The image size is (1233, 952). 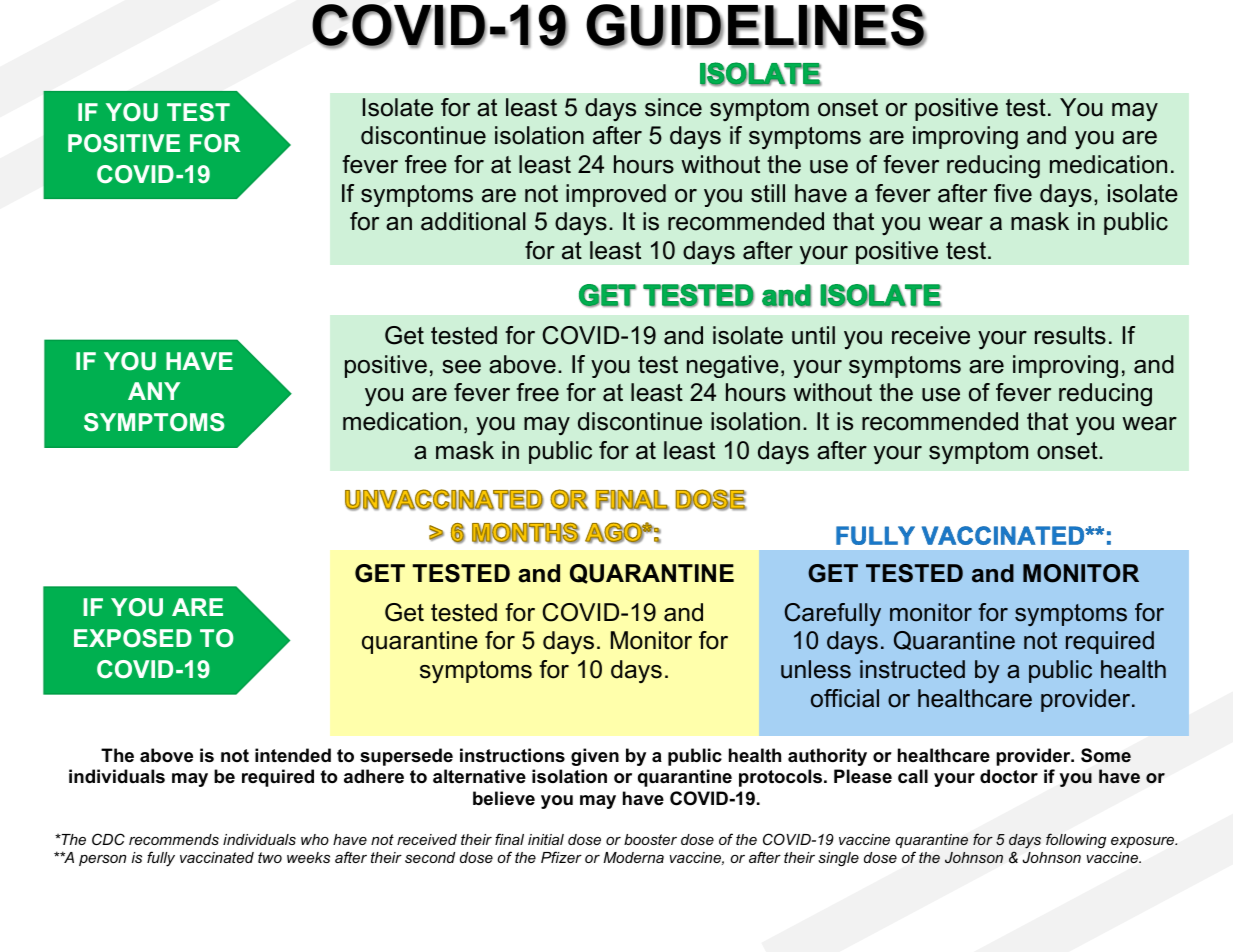 What do you see at coordinates (174, 839) in the image?
I see `recommends` at bounding box center [174, 839].
